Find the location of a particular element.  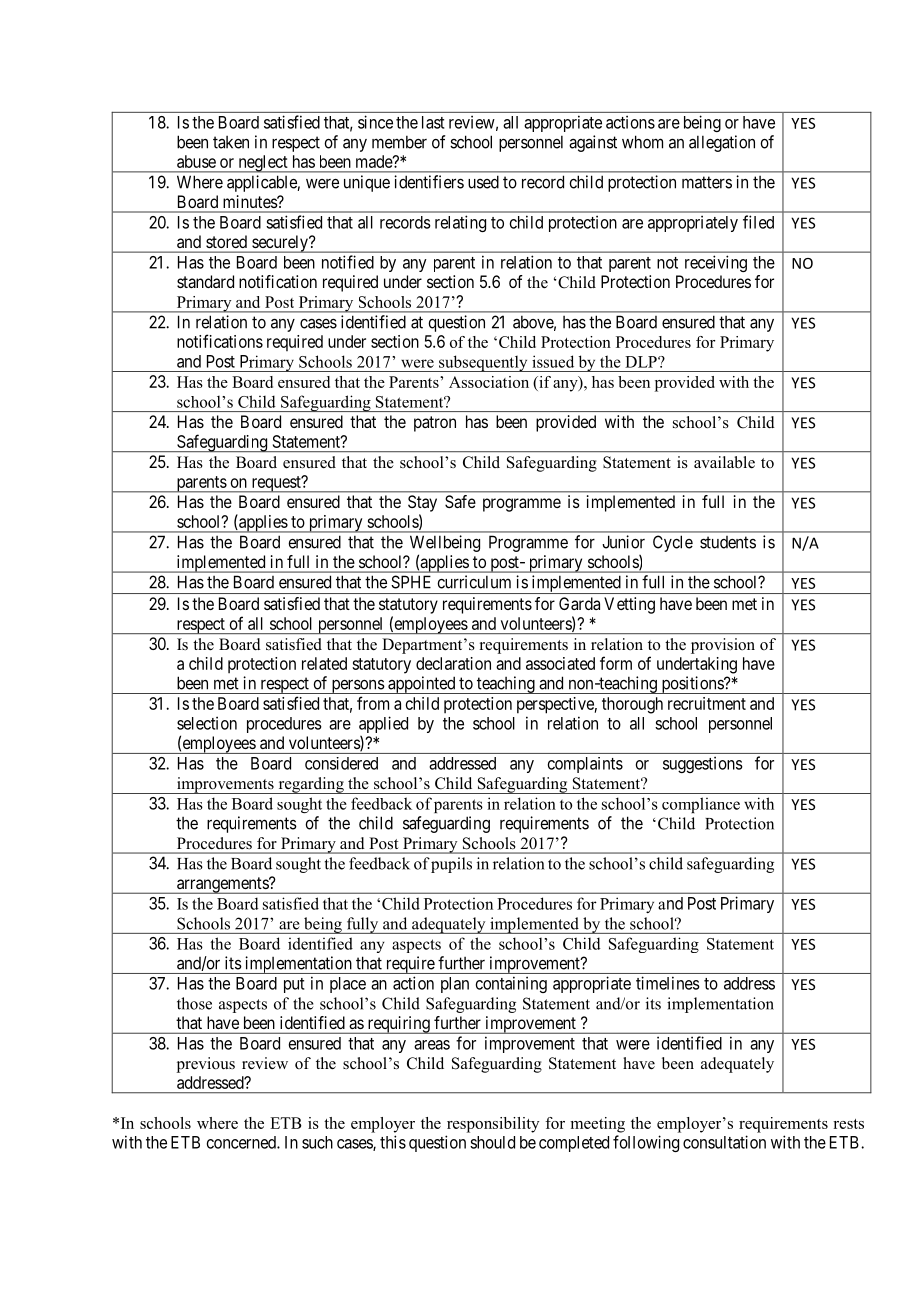

patron is located at coordinates (435, 424).
